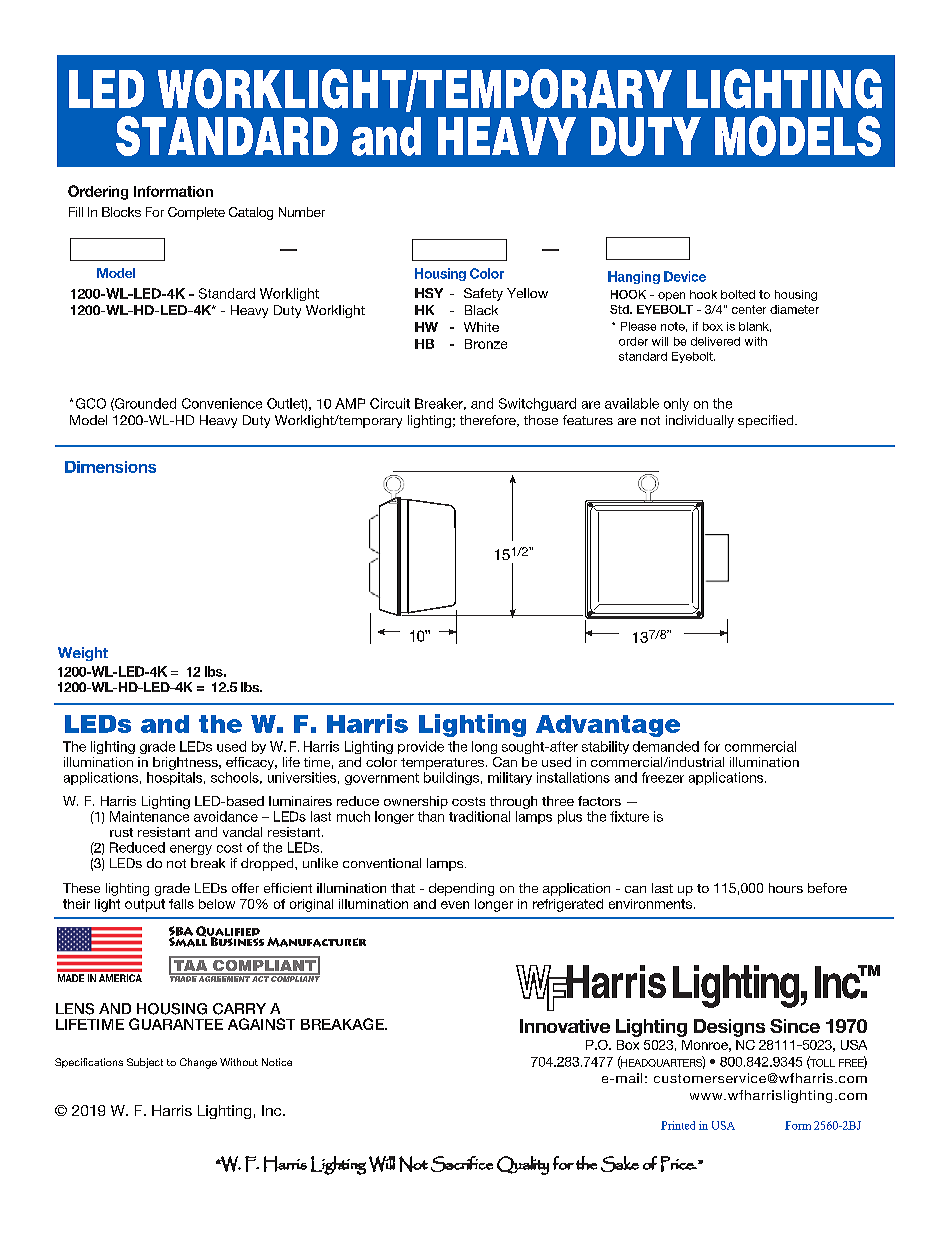  What do you see at coordinates (196, 213) in the screenshot?
I see `Complete` at bounding box center [196, 213].
